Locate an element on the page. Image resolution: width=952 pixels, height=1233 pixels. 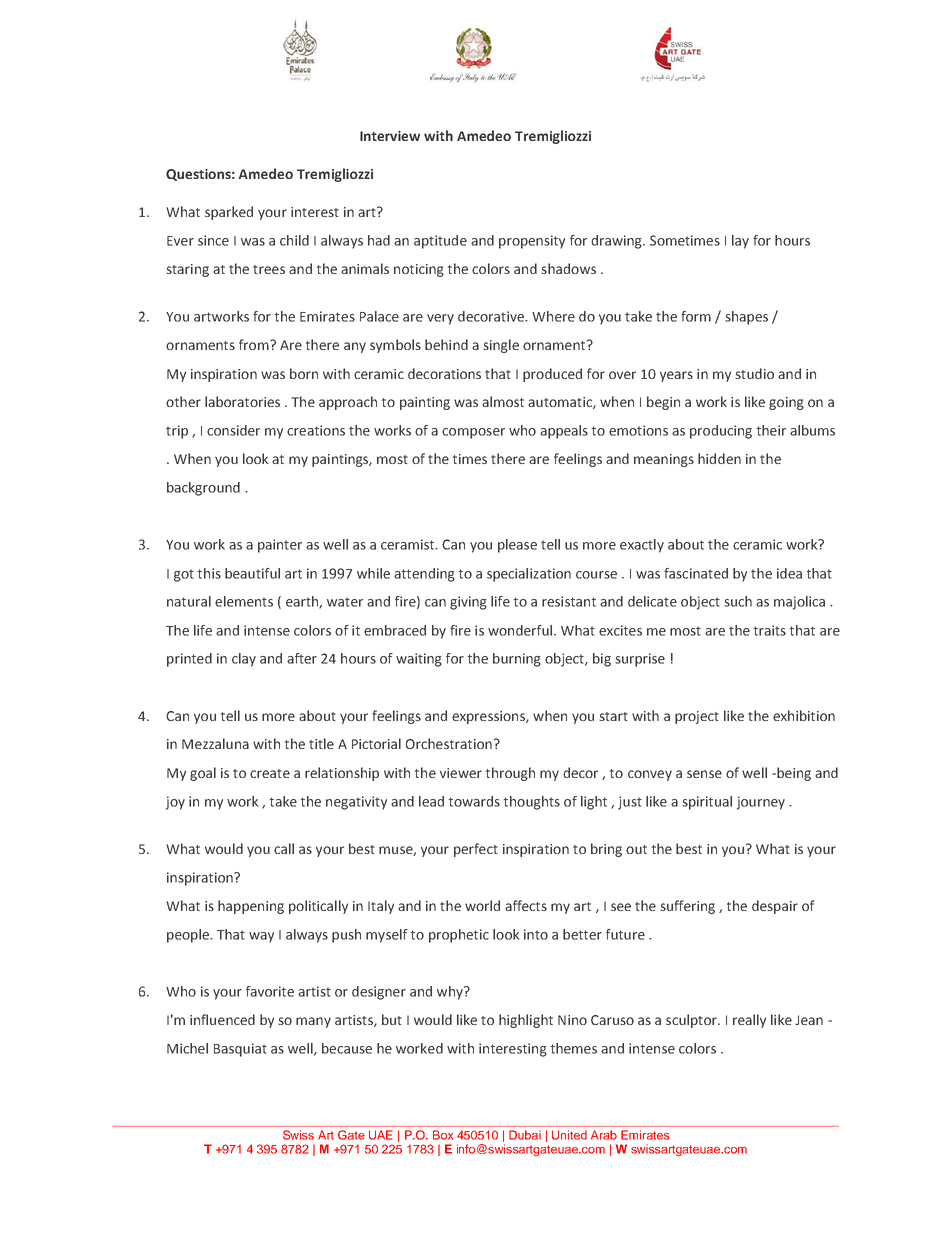
create is located at coordinates (270, 773).
